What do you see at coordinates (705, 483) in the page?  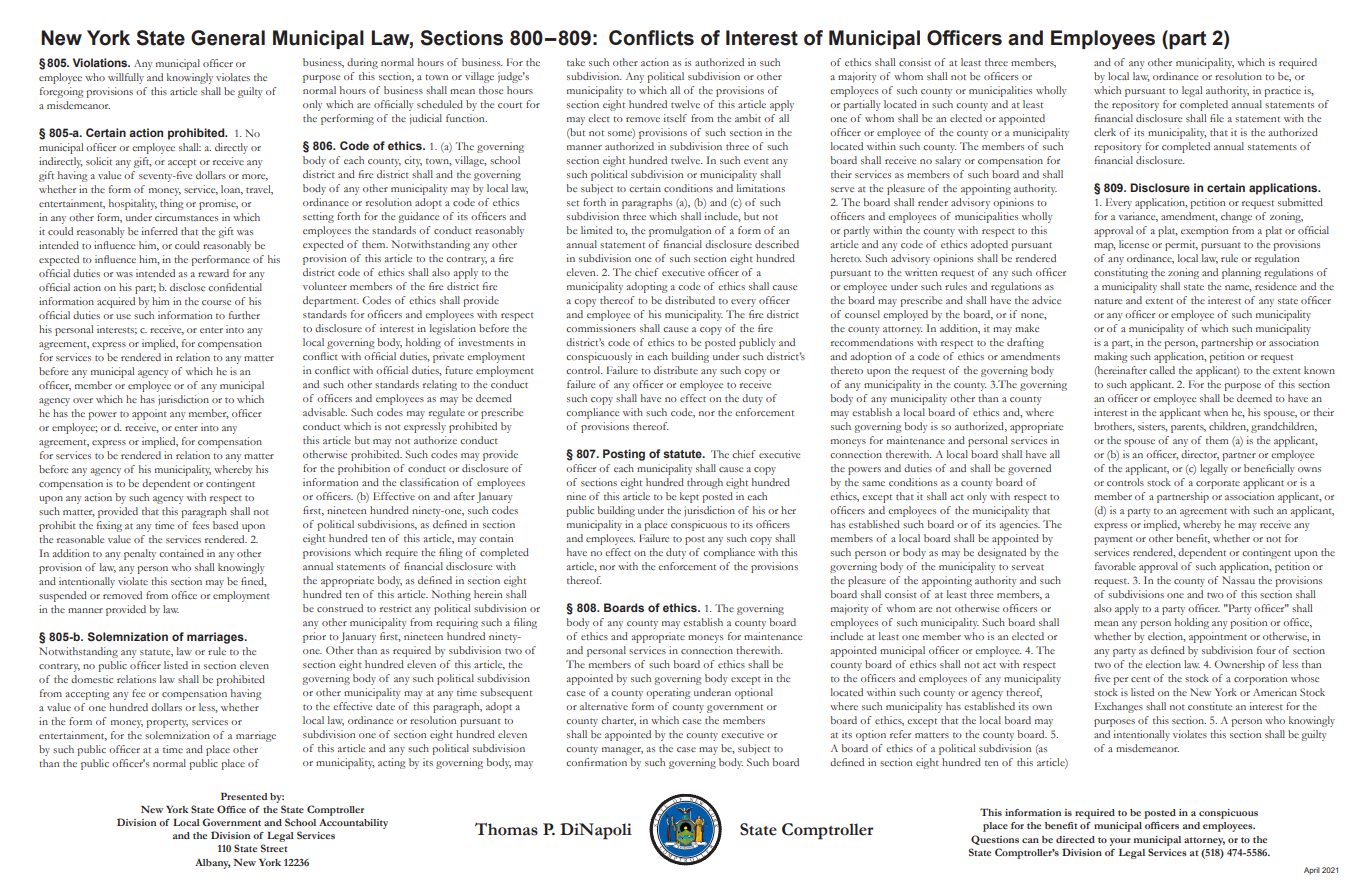 I see `through` at bounding box center [705, 483].
